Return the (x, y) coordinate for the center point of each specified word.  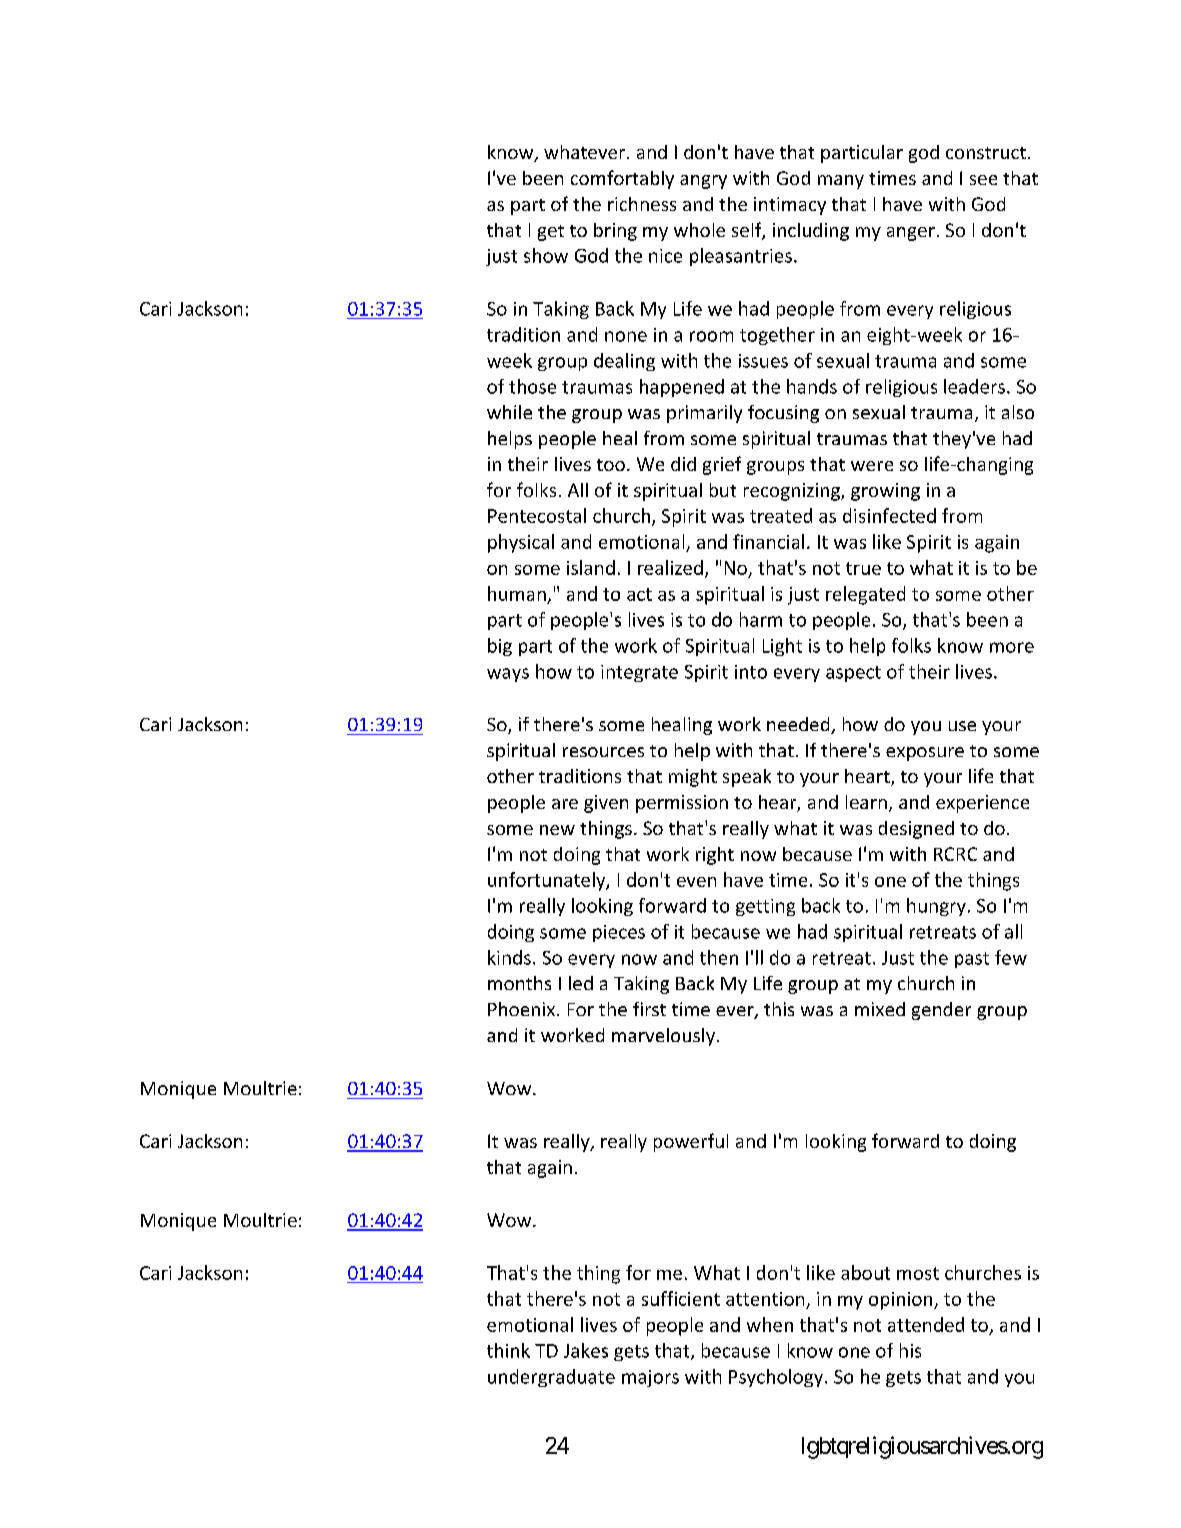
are (565, 804)
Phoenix (523, 1009)
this (779, 1009)
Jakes (586, 1350)
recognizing (793, 492)
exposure (925, 754)
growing (885, 492)
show (546, 255)
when (770, 1324)
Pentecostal (537, 515)
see (983, 180)
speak (747, 778)
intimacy (790, 206)
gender (941, 1011)
